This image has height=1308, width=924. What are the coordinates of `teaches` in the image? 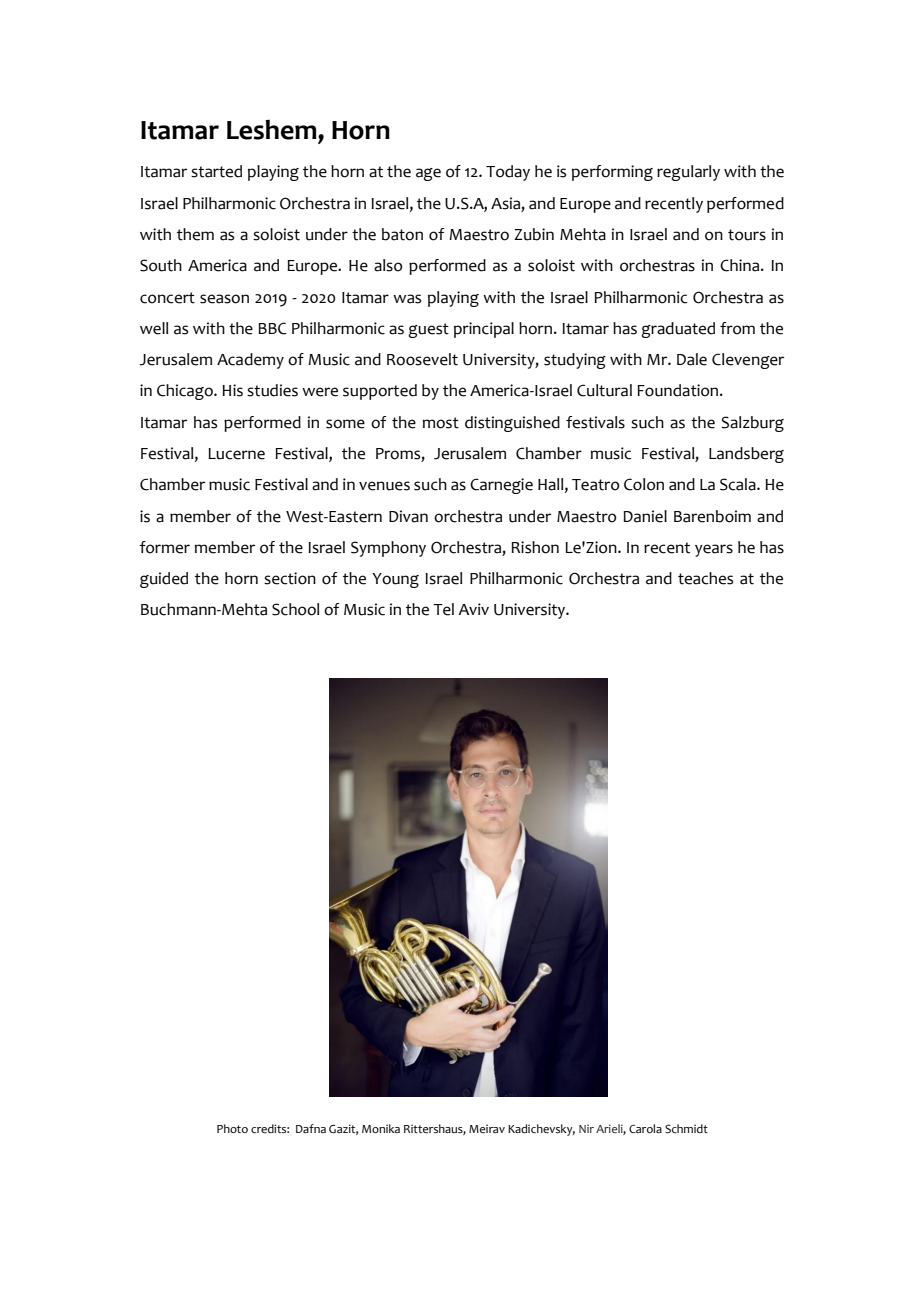 It's located at (705, 578).
